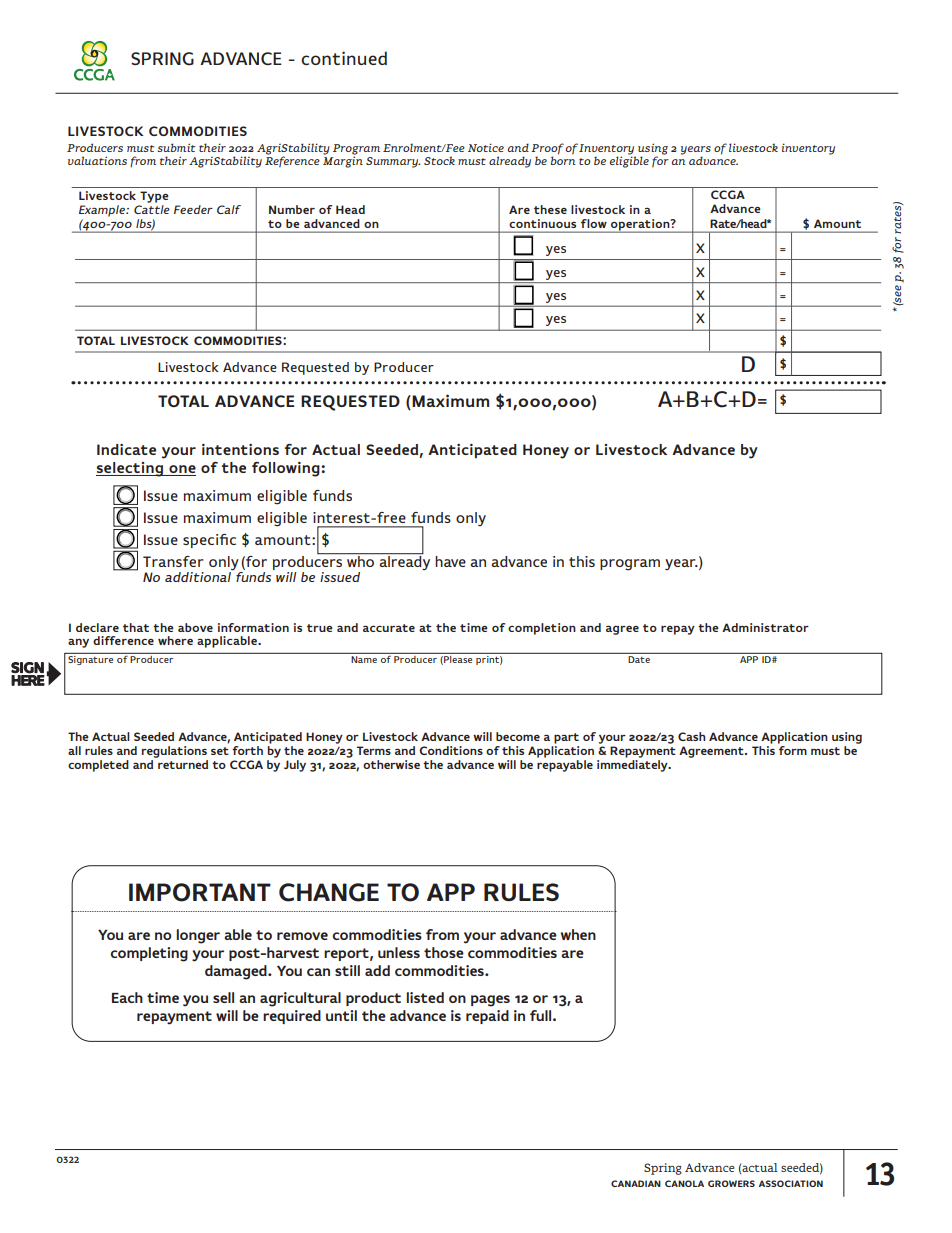 This screenshot has height=1233, width=952. What do you see at coordinates (126, 449) in the screenshot?
I see `Indicate` at bounding box center [126, 449].
